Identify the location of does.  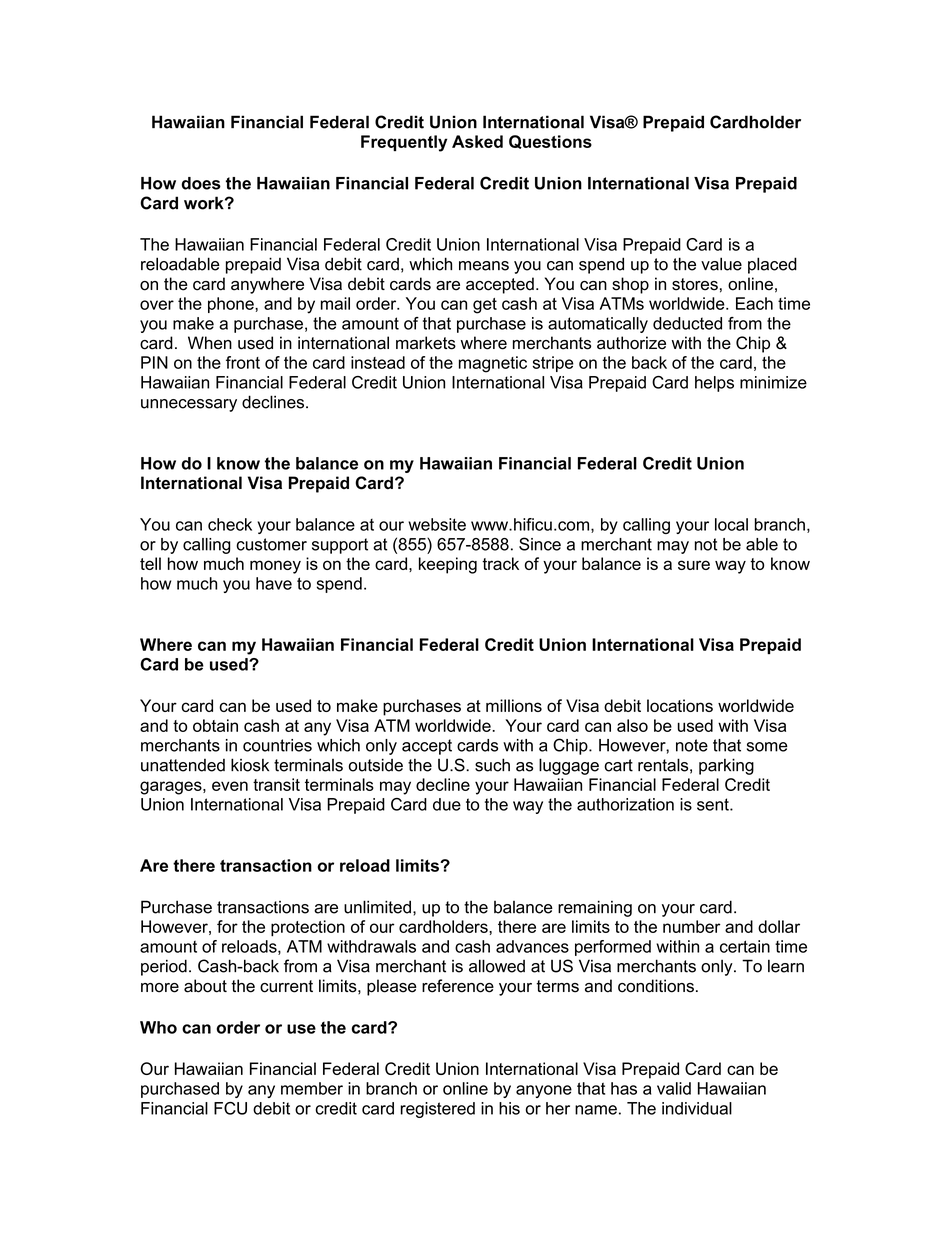
(201, 183).
